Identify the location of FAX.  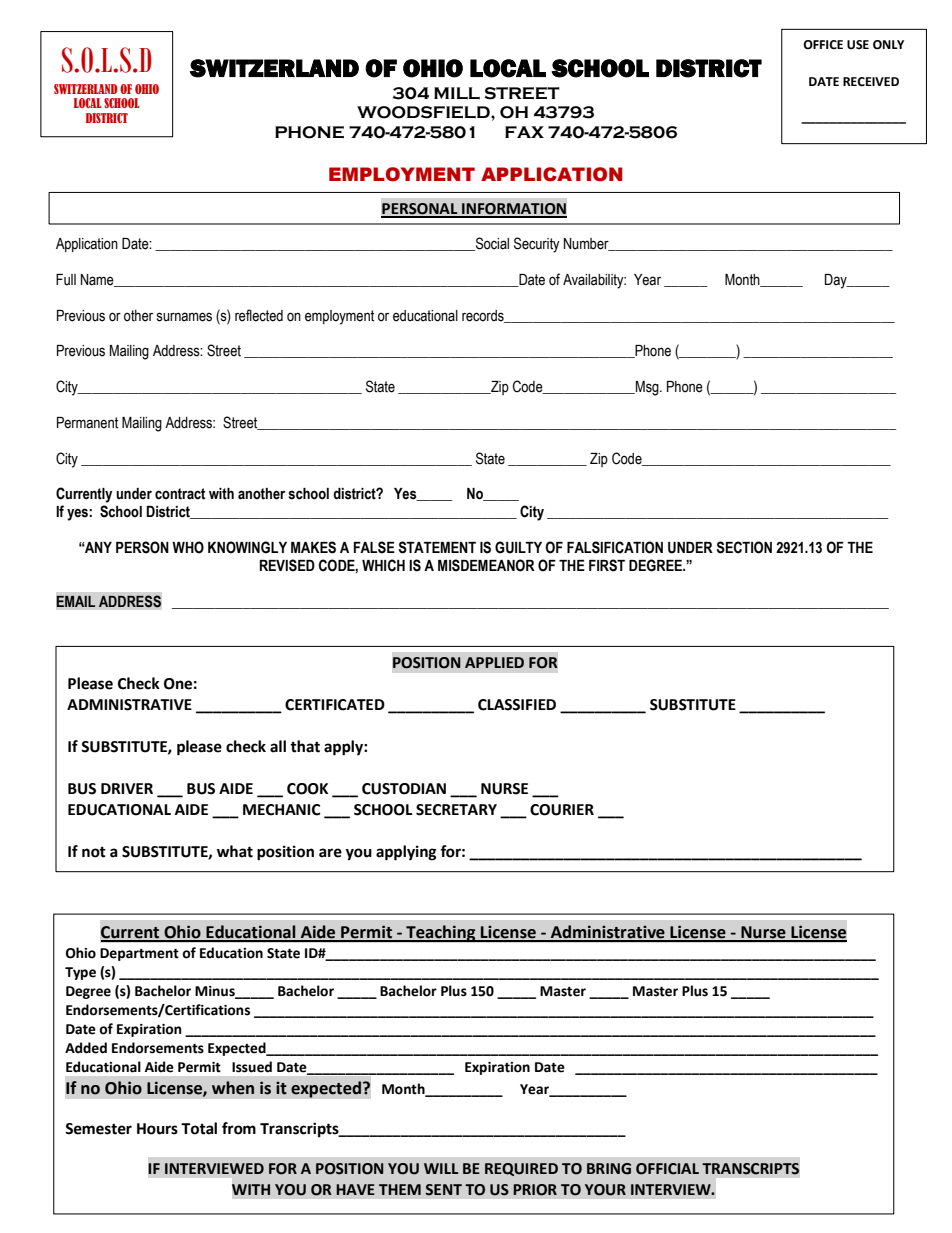
(524, 132).
